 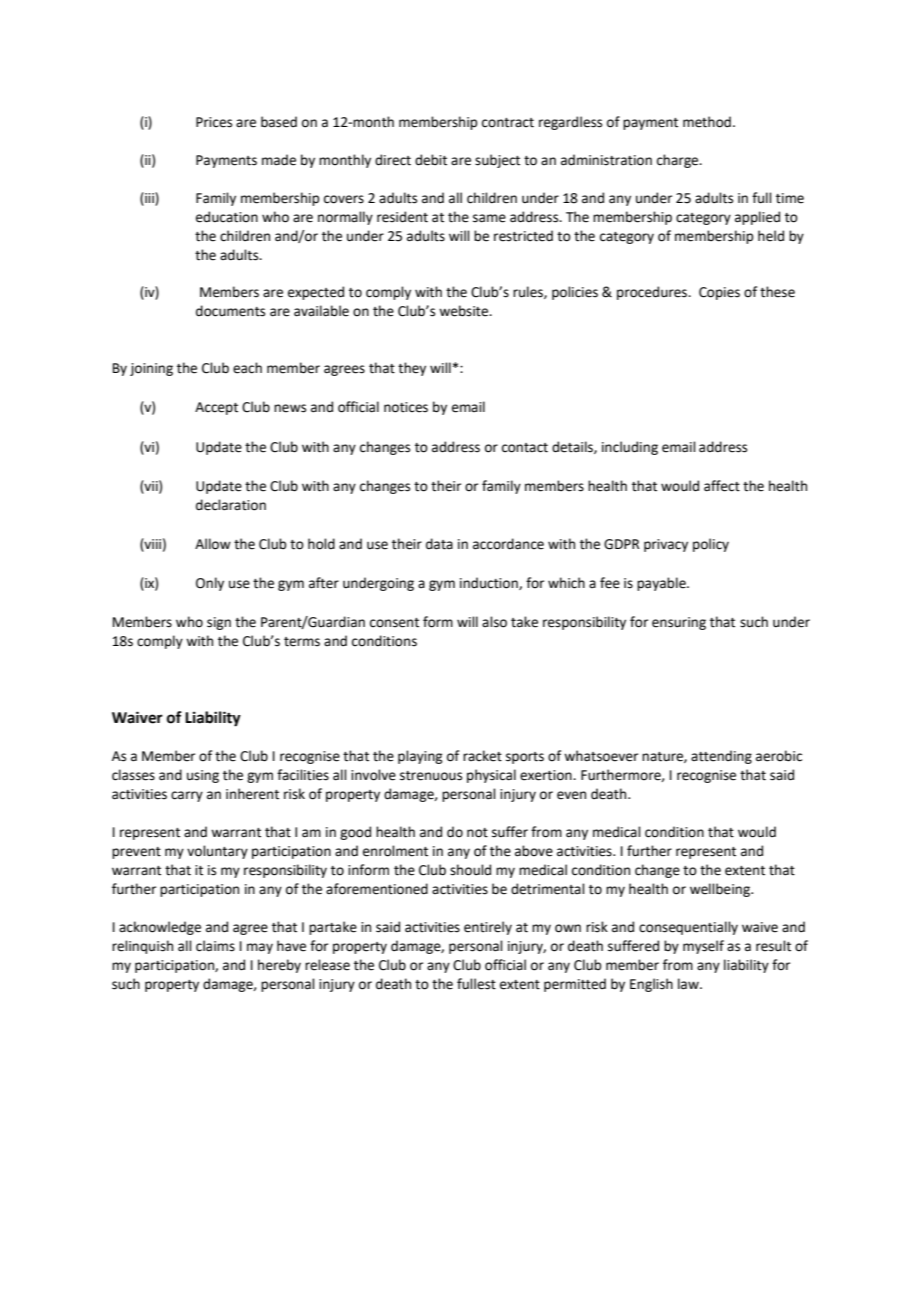 What do you see at coordinates (703, 947) in the screenshot?
I see `myself` at bounding box center [703, 947].
